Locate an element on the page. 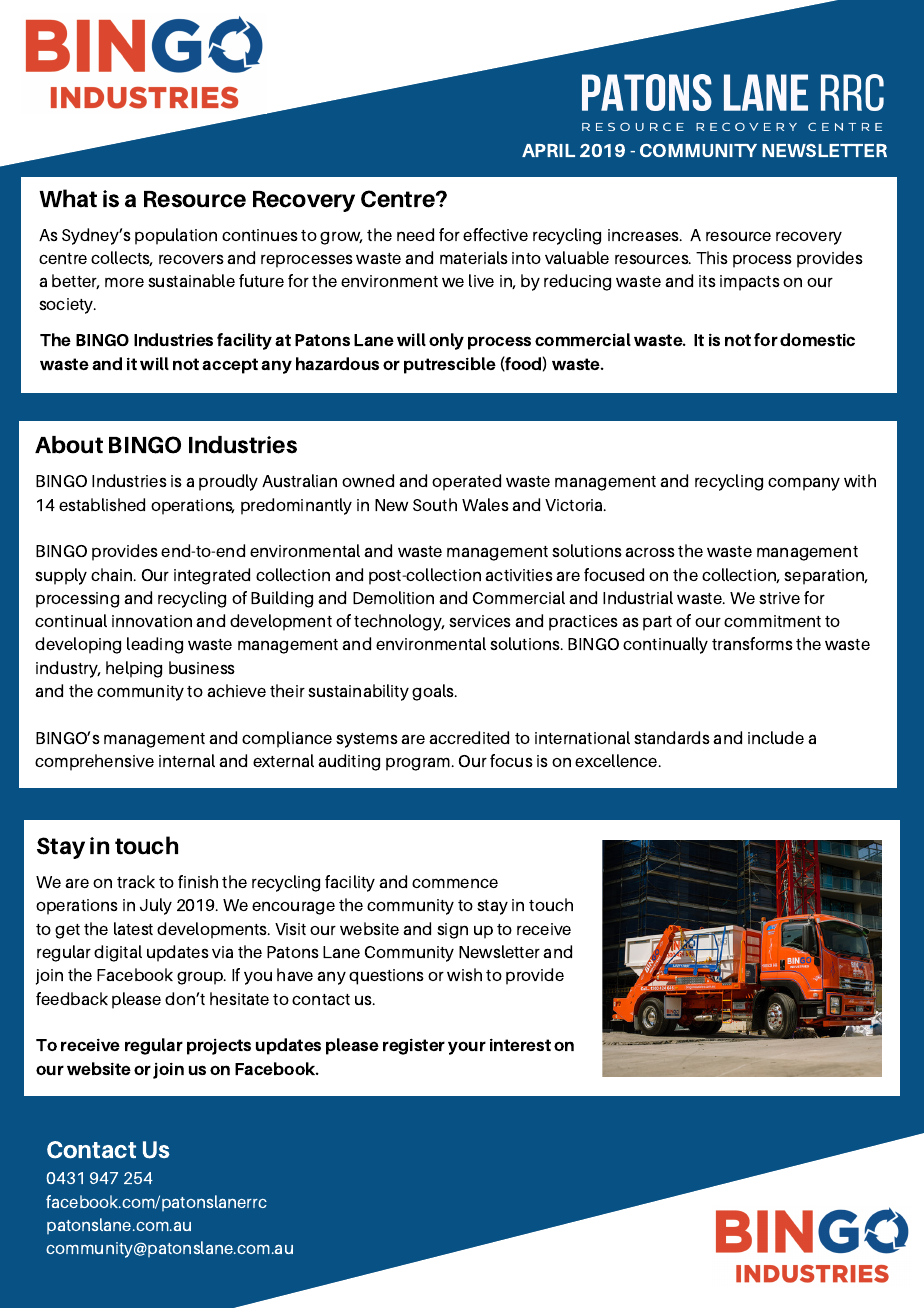 This document has width=924, height=1308. internal is located at coordinates (187, 760).
